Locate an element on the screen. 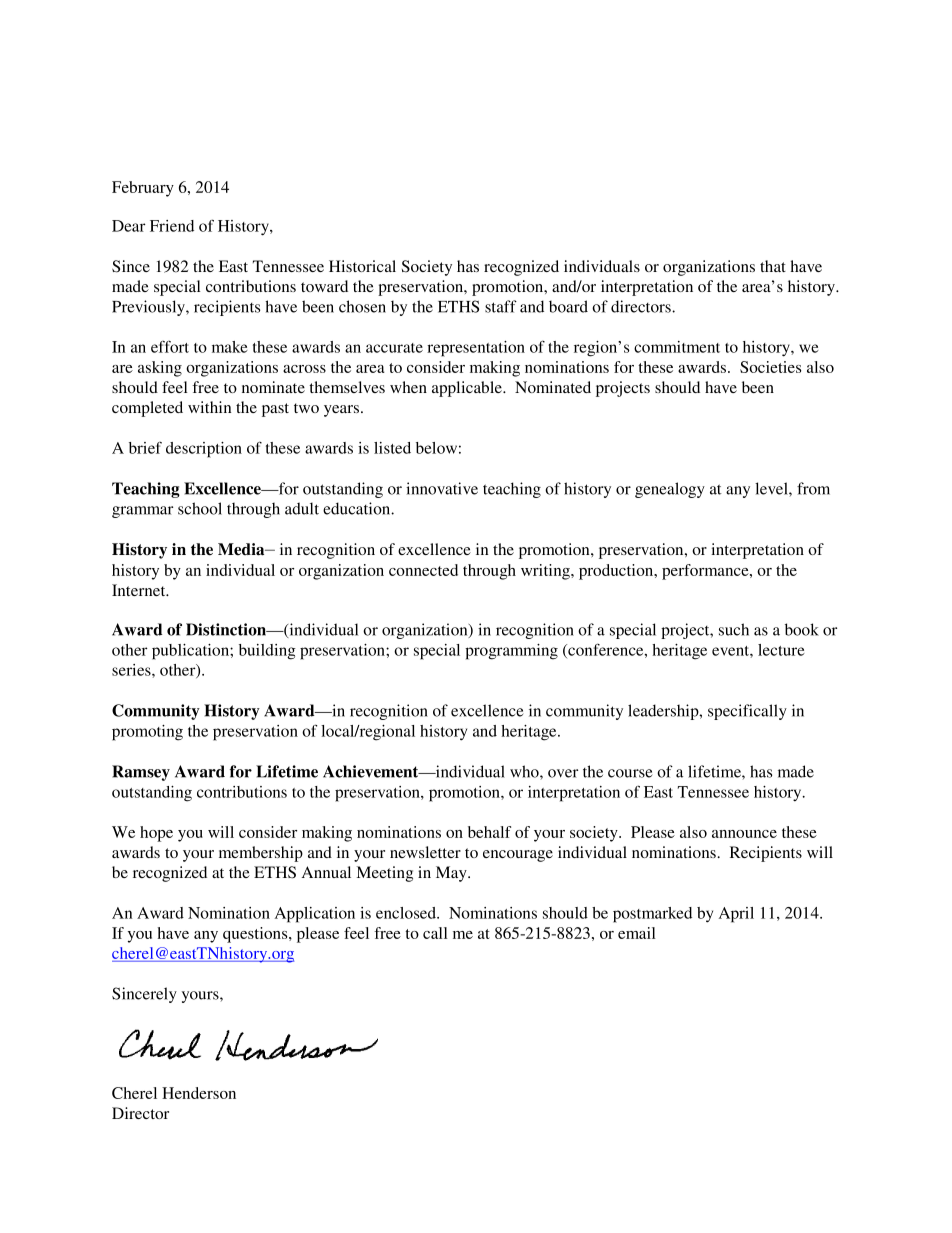 The width and height of the screenshot is (952, 1233). enclosed is located at coordinates (407, 913).
